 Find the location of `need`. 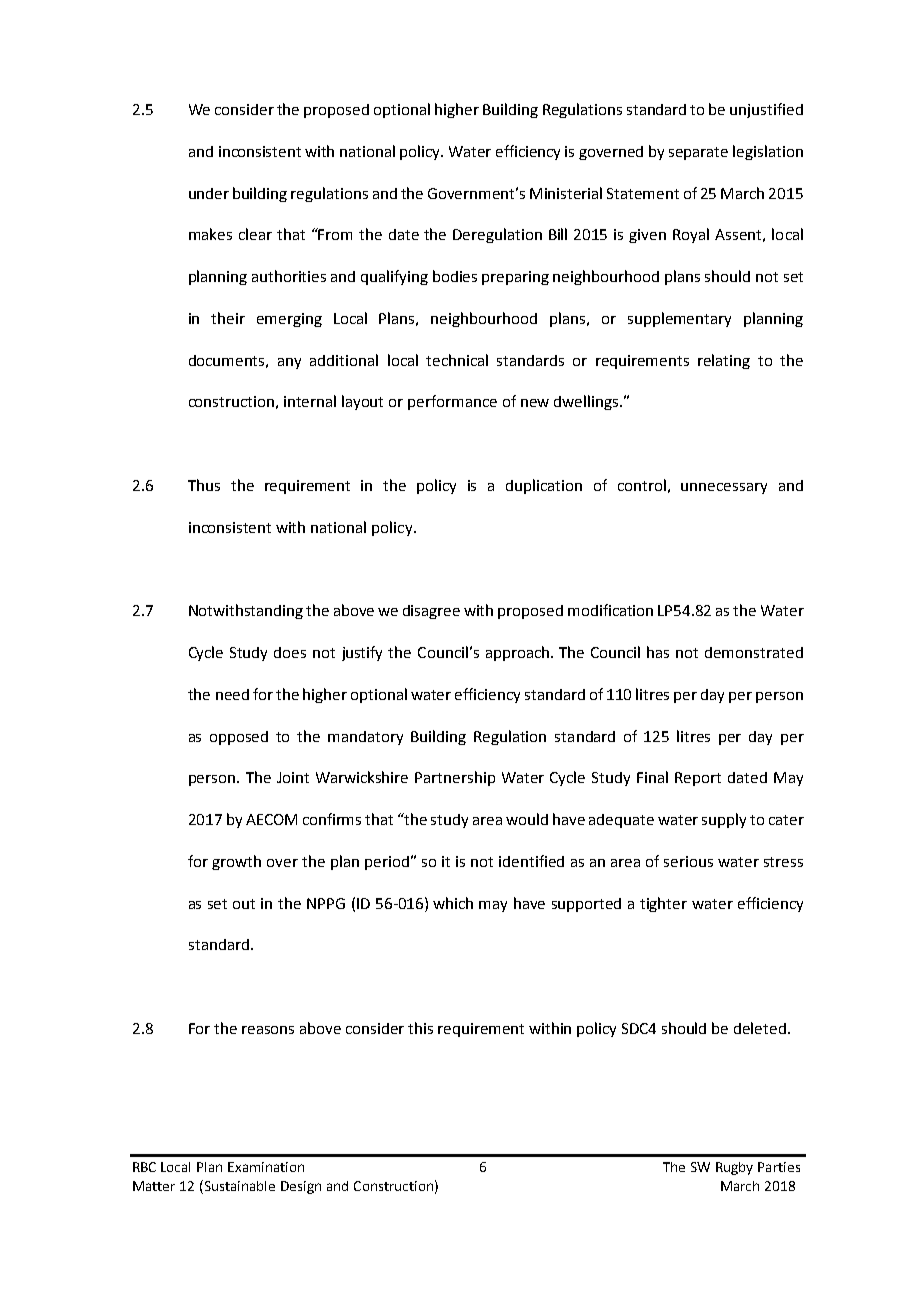

need is located at coordinates (232, 694).
